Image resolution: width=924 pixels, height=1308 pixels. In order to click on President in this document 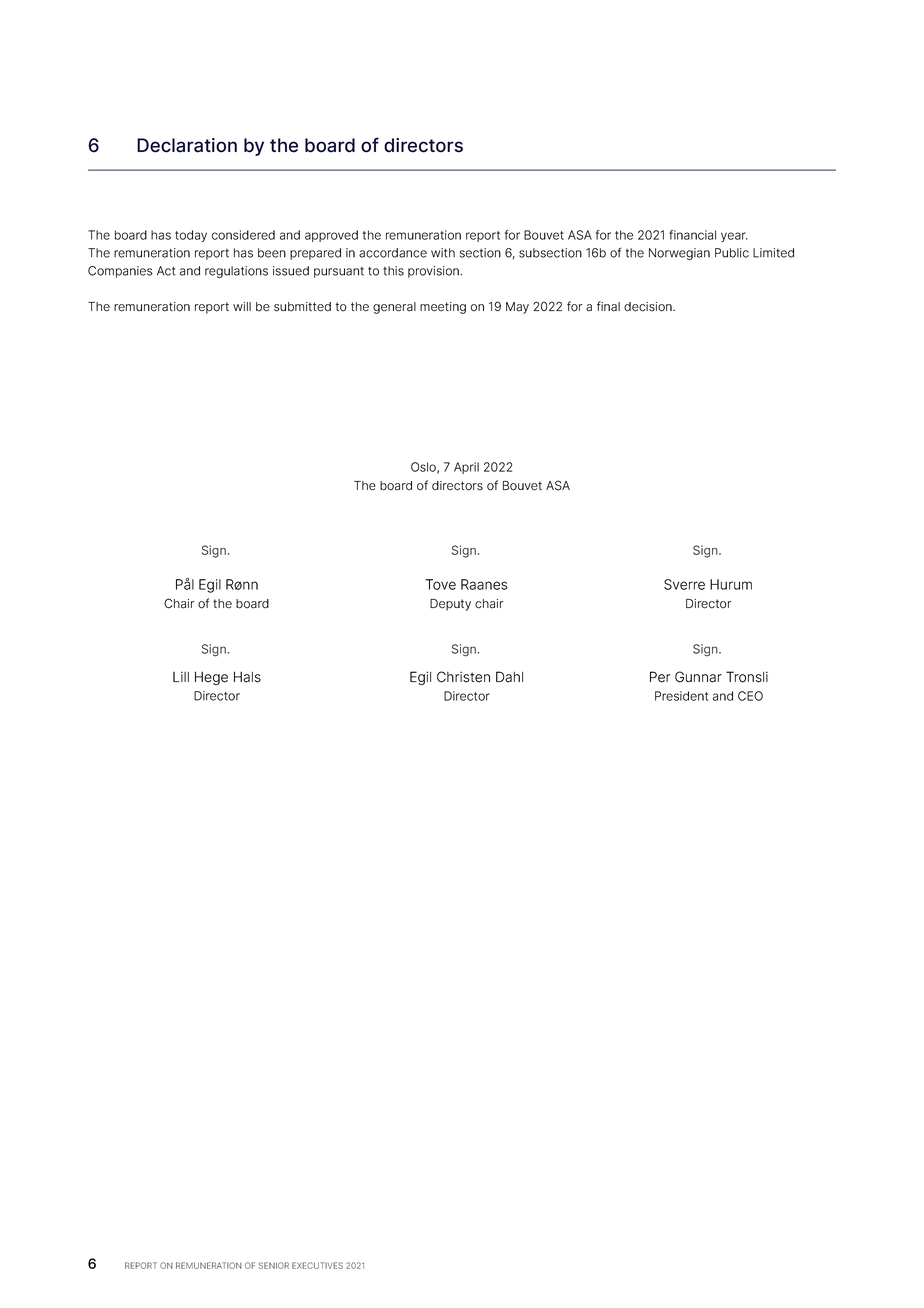, I will do `click(682, 696)`.
